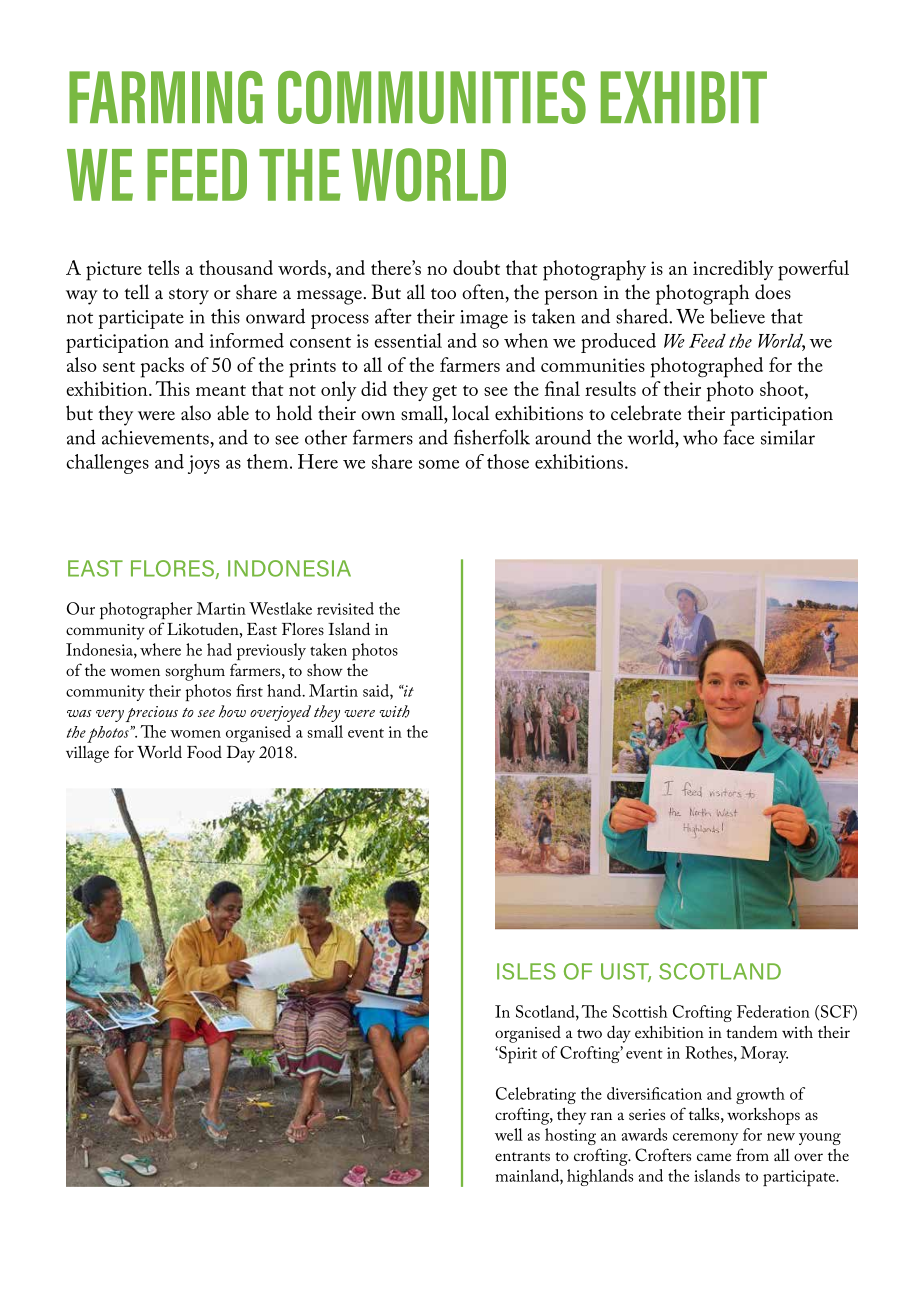  I want to click on joys, so click(204, 464).
